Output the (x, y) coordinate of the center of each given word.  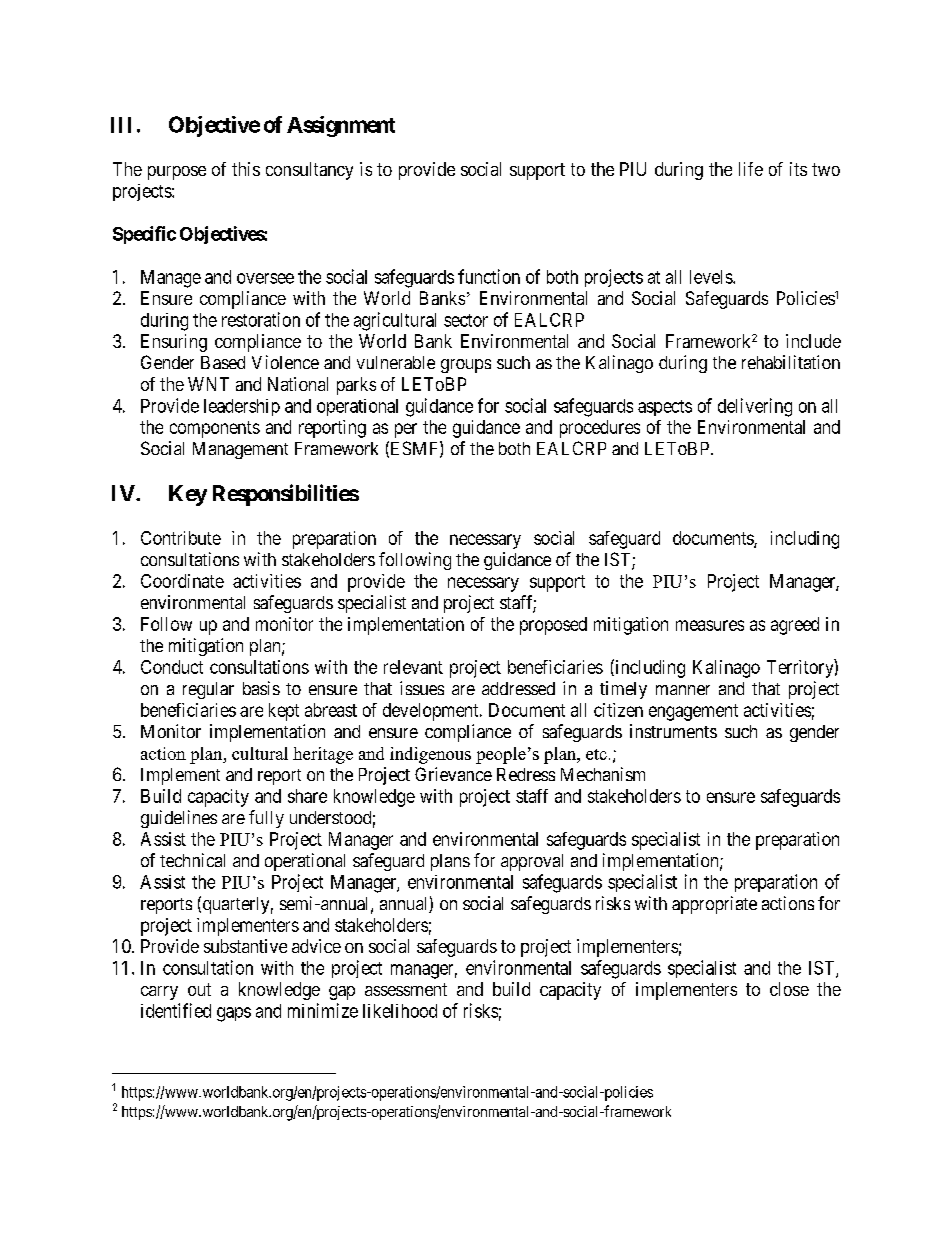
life (751, 169)
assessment (406, 989)
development (432, 712)
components (215, 429)
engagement (693, 712)
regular (208, 690)
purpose (177, 173)
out (199, 989)
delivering (755, 407)
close (789, 989)
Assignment (341, 126)
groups (466, 366)
